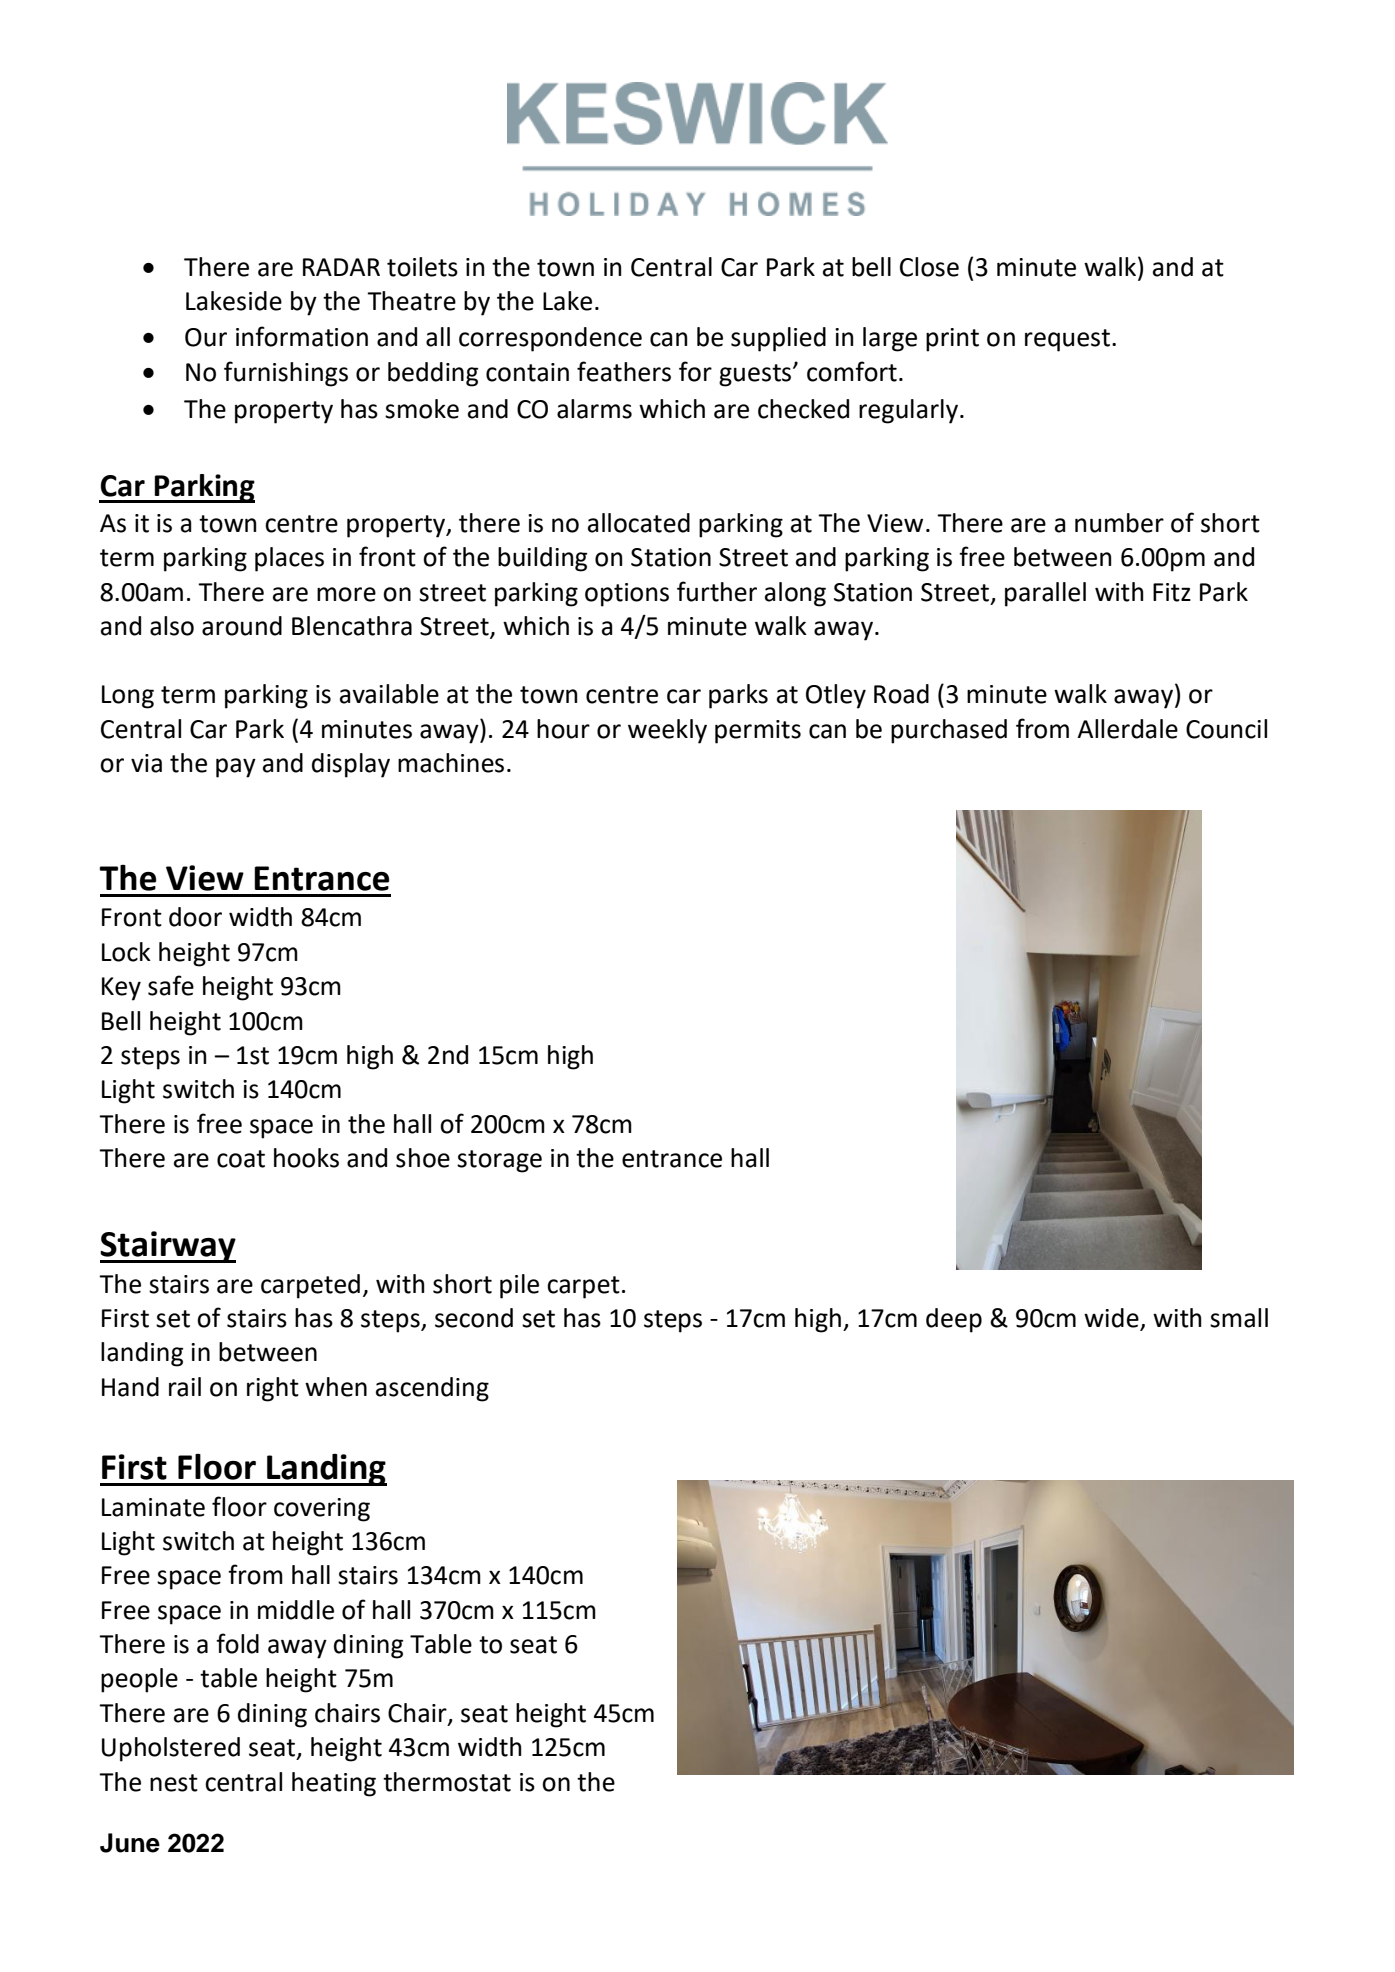 This image has width=1395, height=1972. Describe the element at coordinates (302, 336) in the image. I see `information` at that location.
